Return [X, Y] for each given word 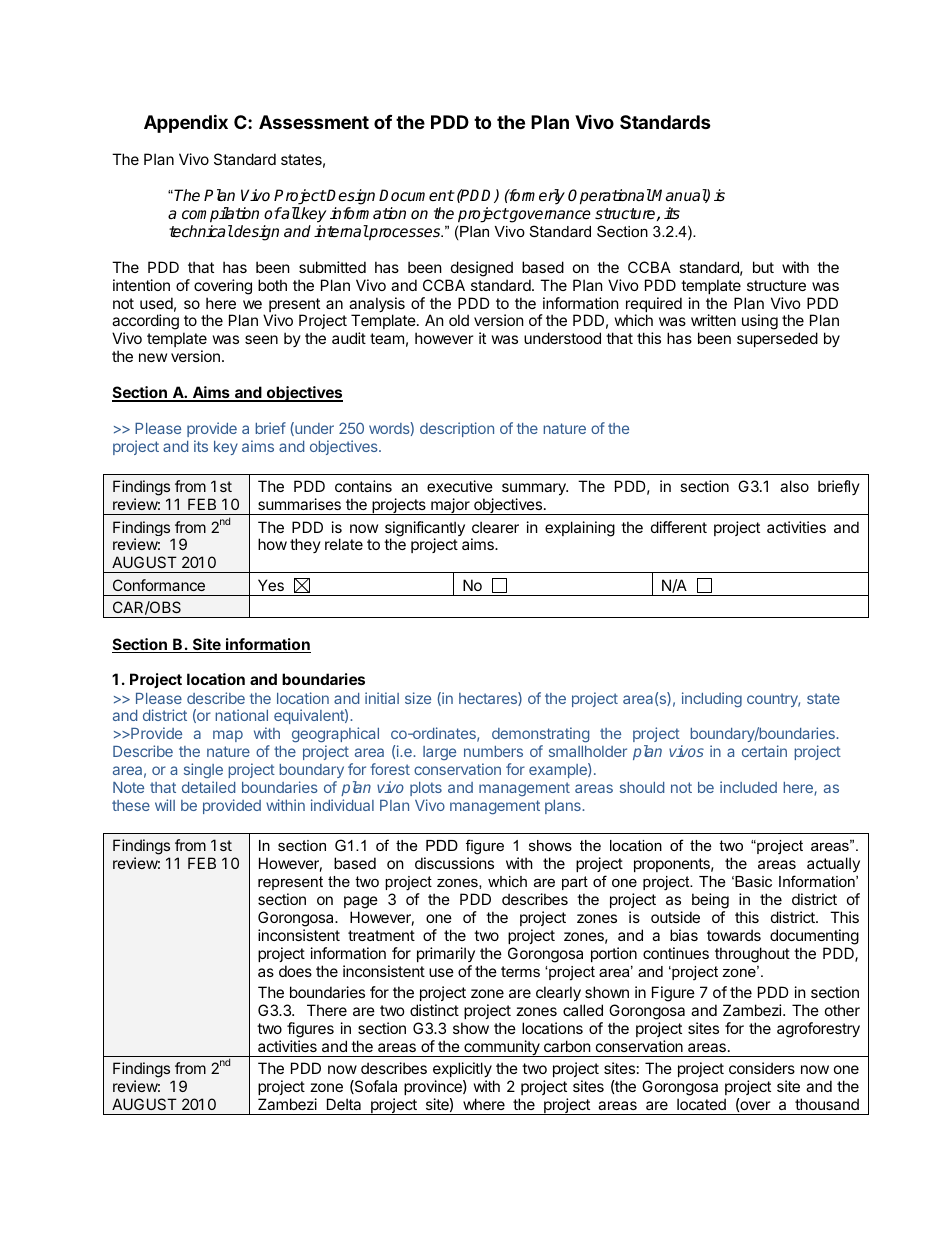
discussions [454, 863]
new [153, 357]
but [763, 267]
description [457, 429]
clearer [495, 527]
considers [762, 1068]
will [165, 805]
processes [405, 233]
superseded [777, 339]
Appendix [186, 123]
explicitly [463, 1071]
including [712, 699]
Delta [344, 1104]
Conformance [159, 585]
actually [833, 864]
